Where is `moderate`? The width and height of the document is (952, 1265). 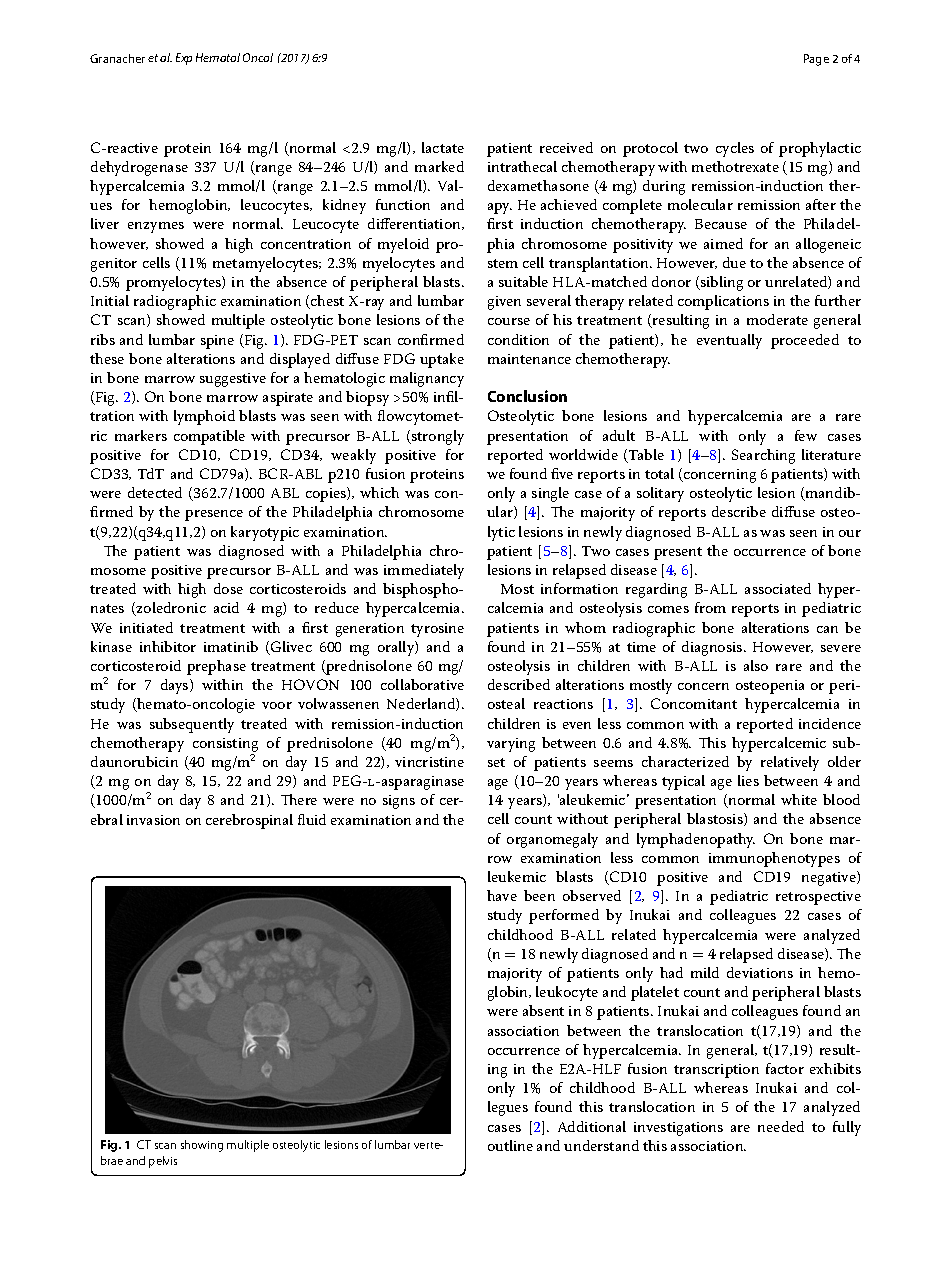 moderate is located at coordinates (777, 319).
